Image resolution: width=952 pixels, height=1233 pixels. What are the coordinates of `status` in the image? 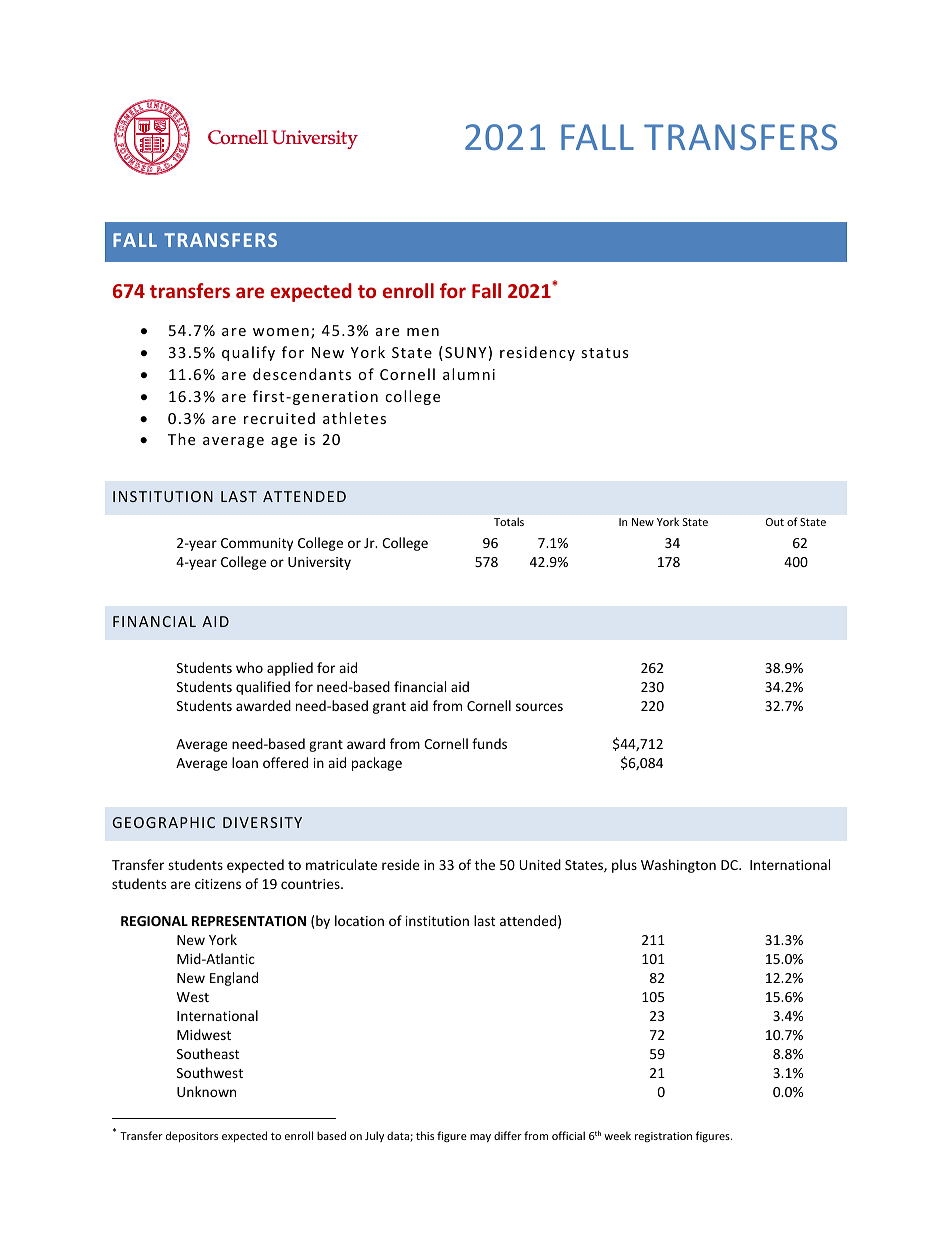 It's located at (604, 353).
